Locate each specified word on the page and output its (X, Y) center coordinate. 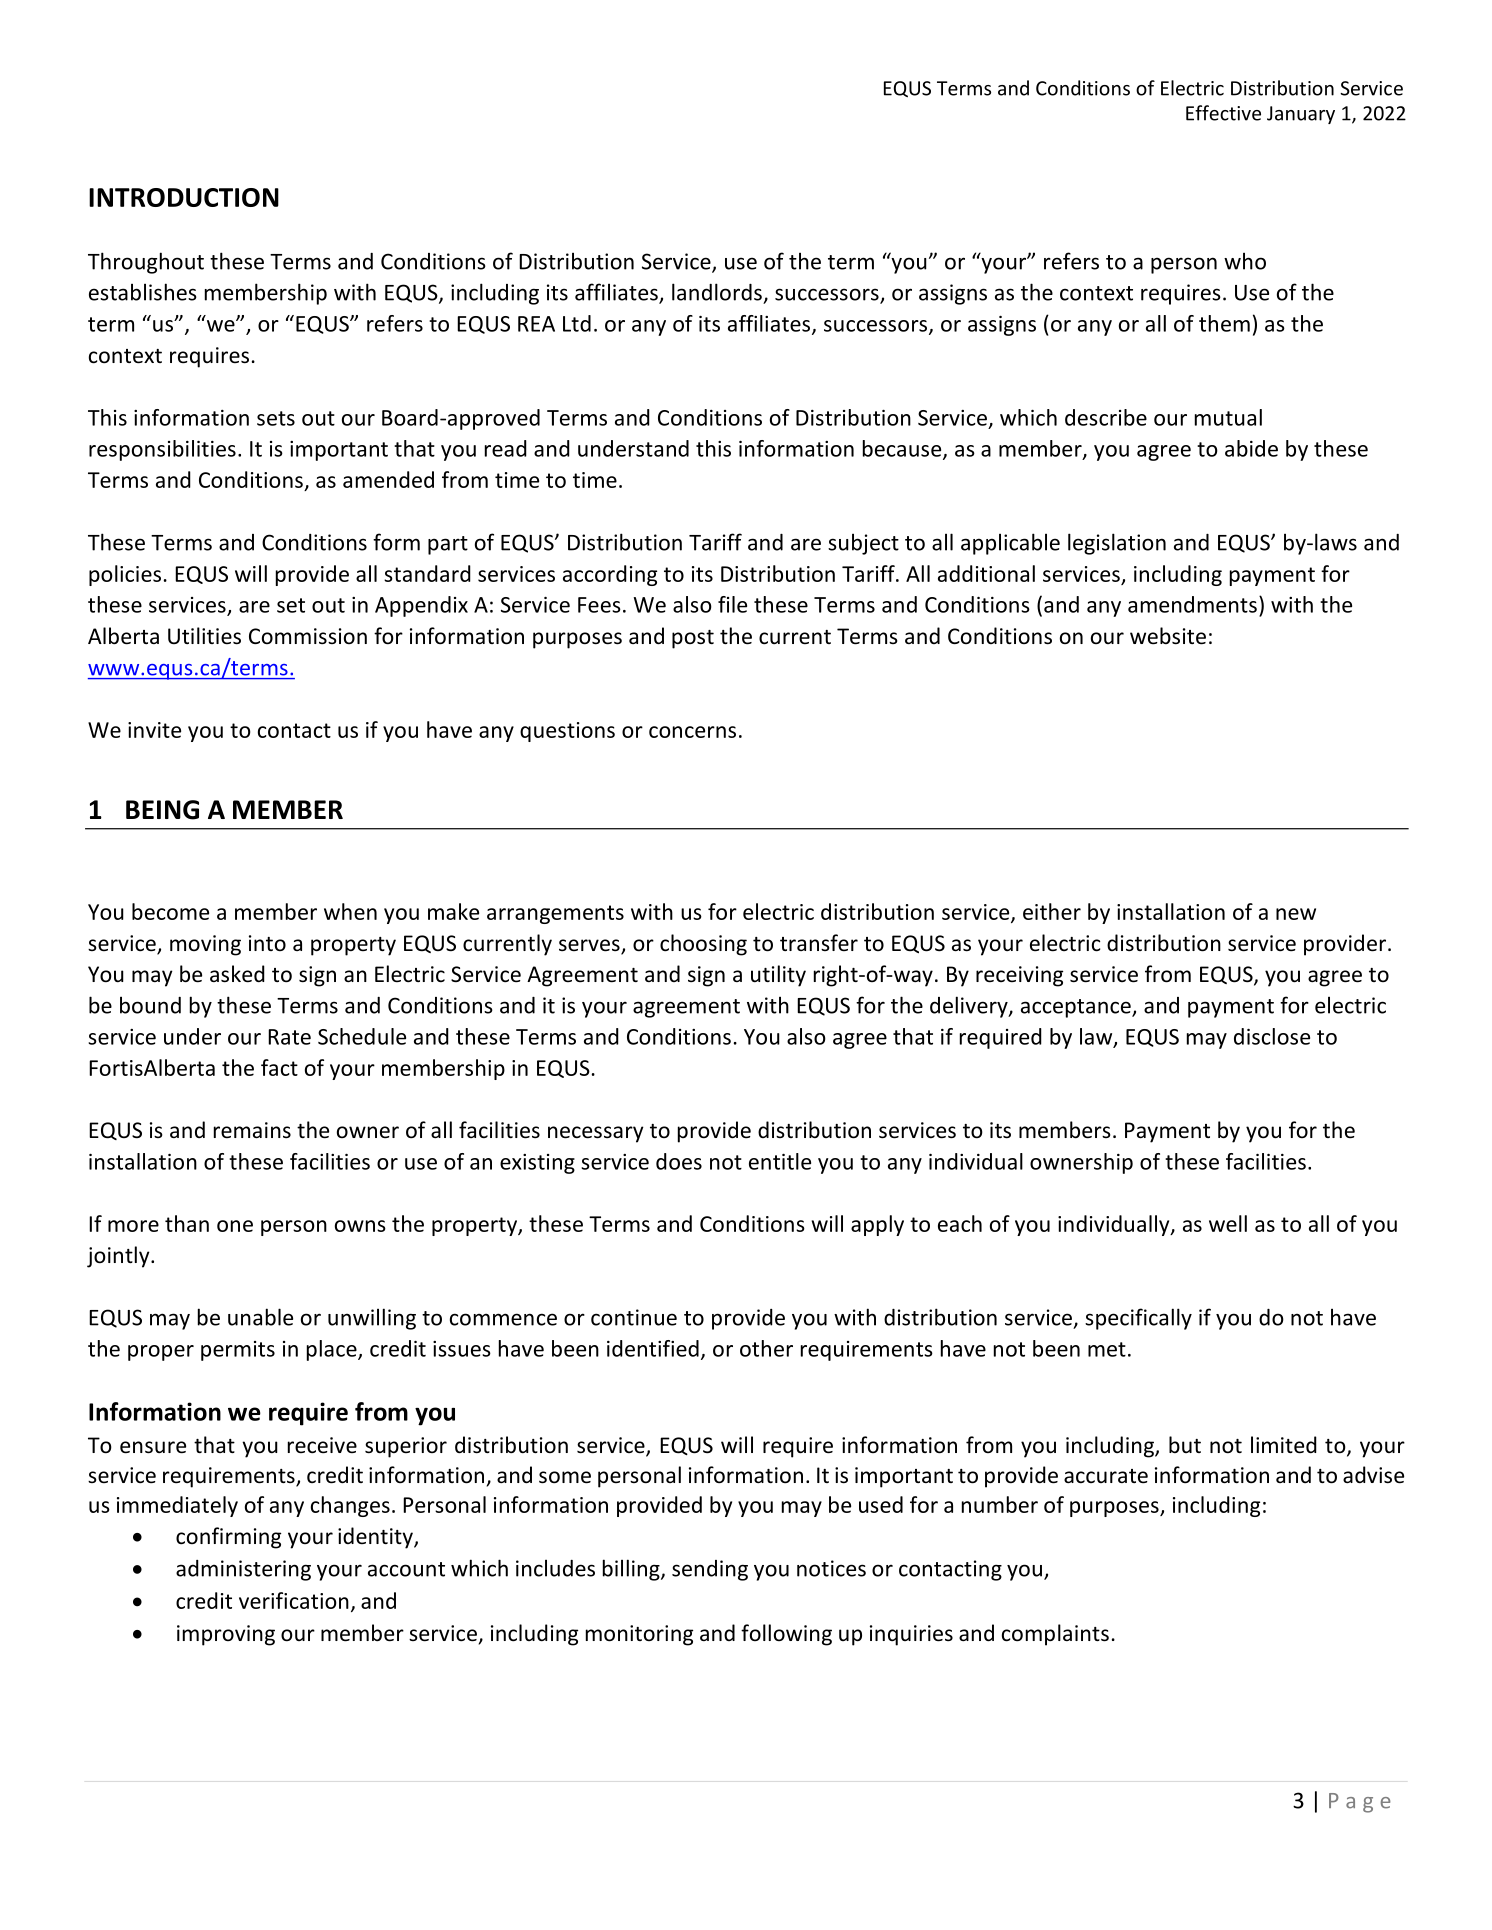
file (732, 604)
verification (294, 1600)
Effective (1223, 113)
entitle (780, 1161)
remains (252, 1130)
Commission (308, 636)
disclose (1272, 1036)
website (1168, 636)
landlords (717, 292)
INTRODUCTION (184, 197)
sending (710, 1570)
